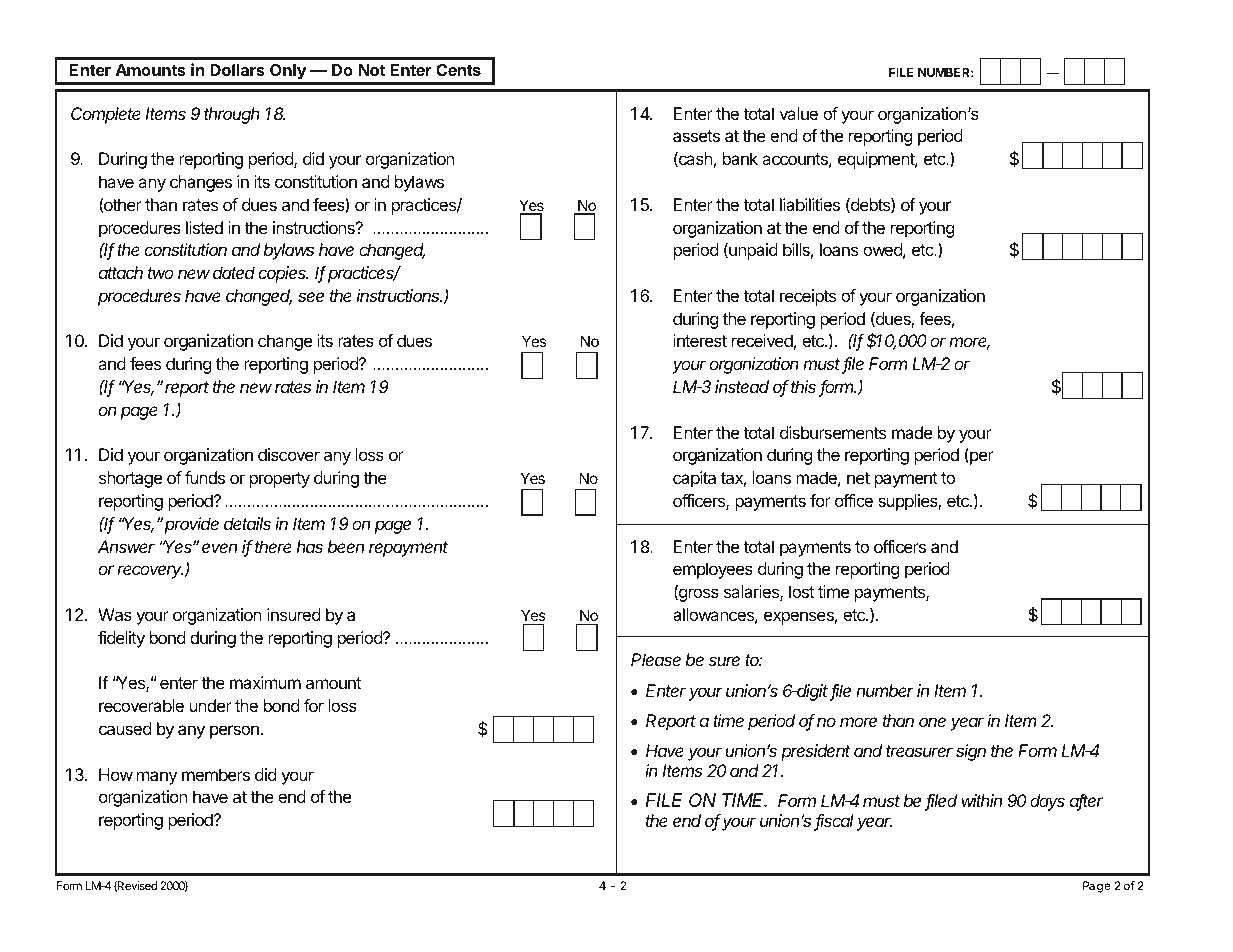 Image resolution: width=1233 pixels, height=952 pixels. Describe the element at coordinates (798, 113) in the page. I see `value` at that location.
